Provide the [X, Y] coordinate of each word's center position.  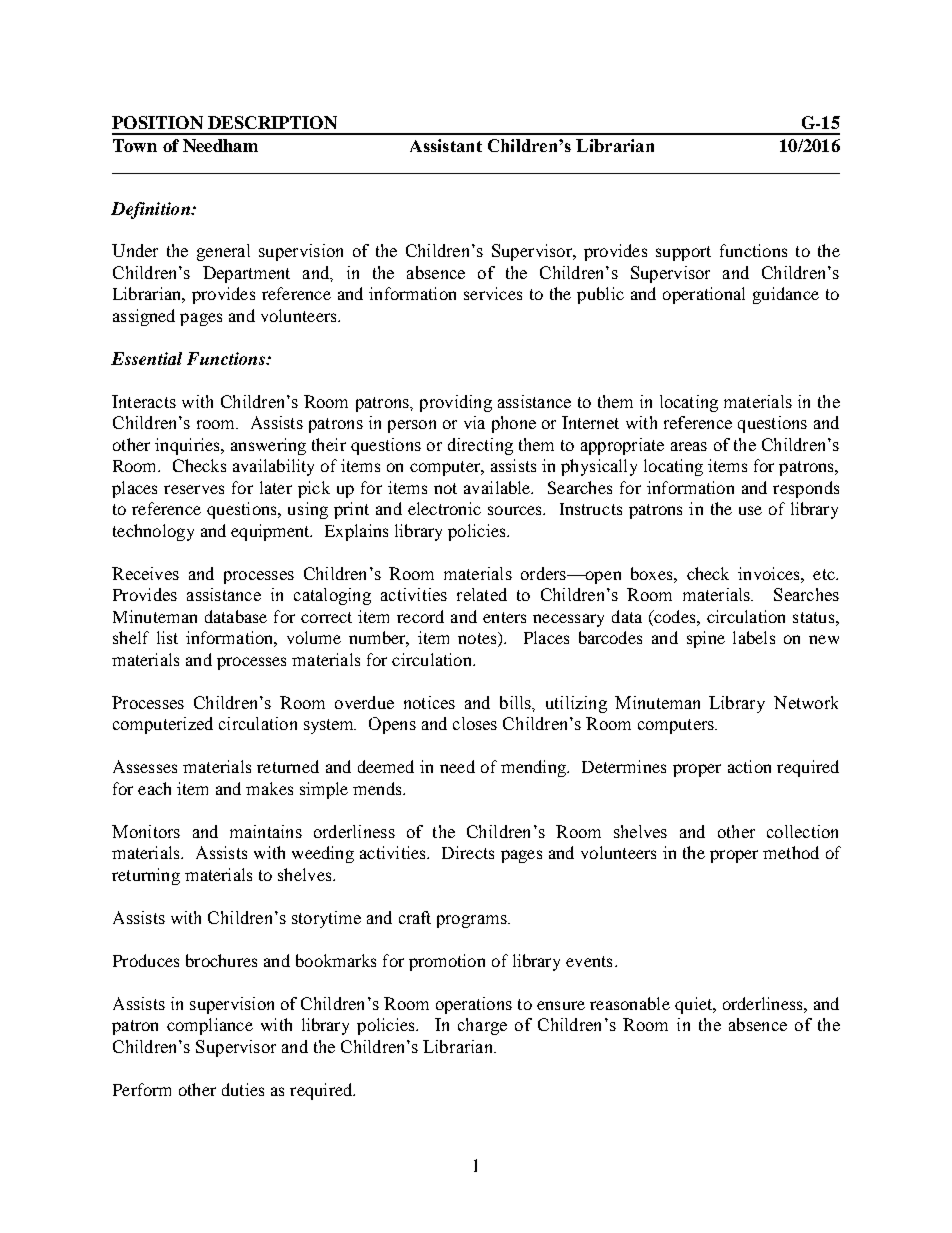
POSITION [157, 122]
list [167, 637]
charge [482, 1026]
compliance [210, 1026]
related [482, 594]
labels [754, 637]
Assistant [446, 145]
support [683, 253]
